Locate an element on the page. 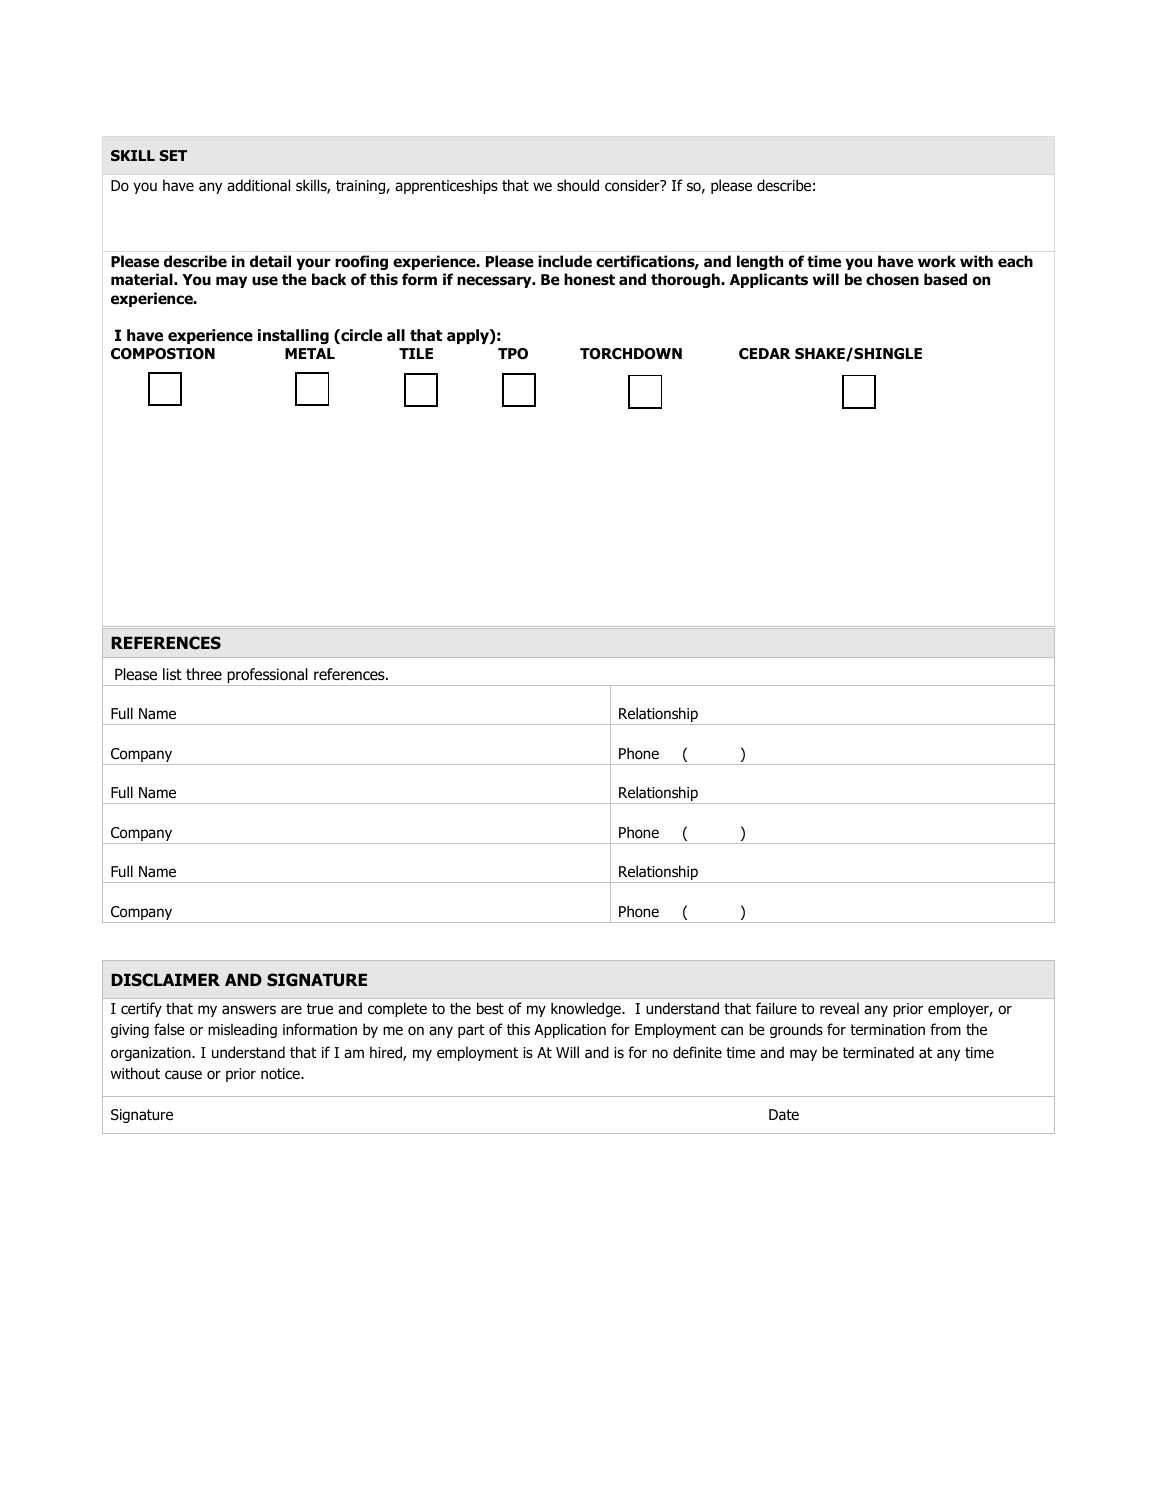 This document has width=1156, height=1496. notice is located at coordinates (281, 1074).
